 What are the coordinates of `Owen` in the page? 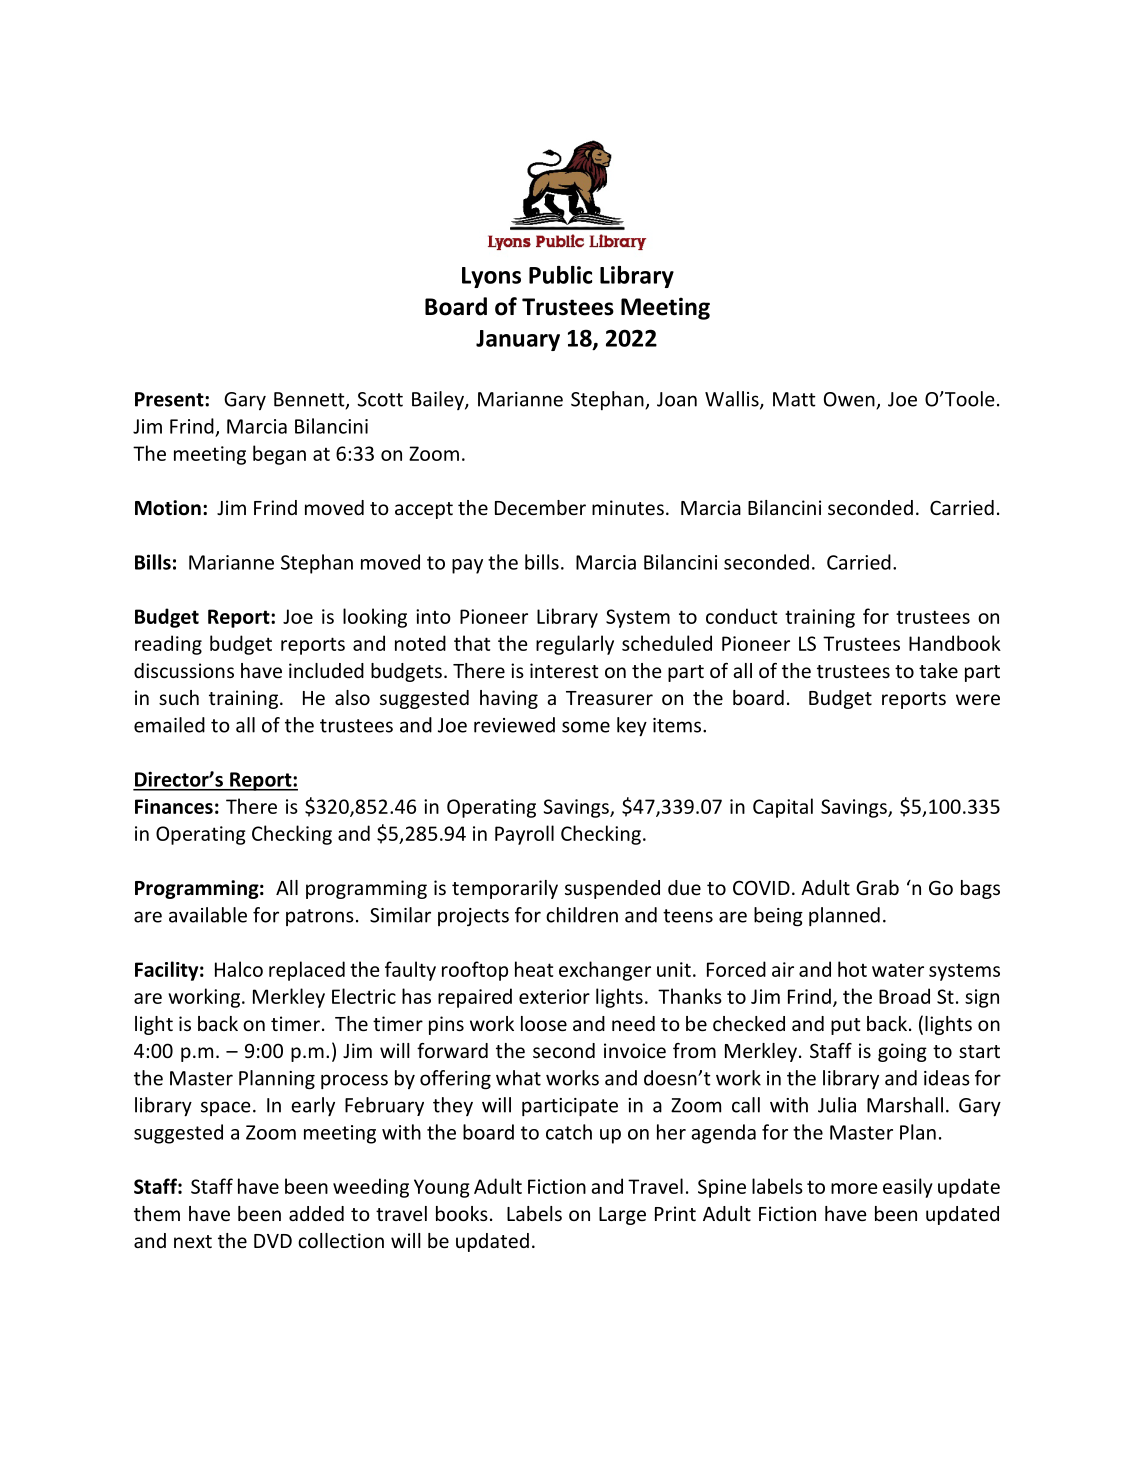 It's located at (850, 400).
